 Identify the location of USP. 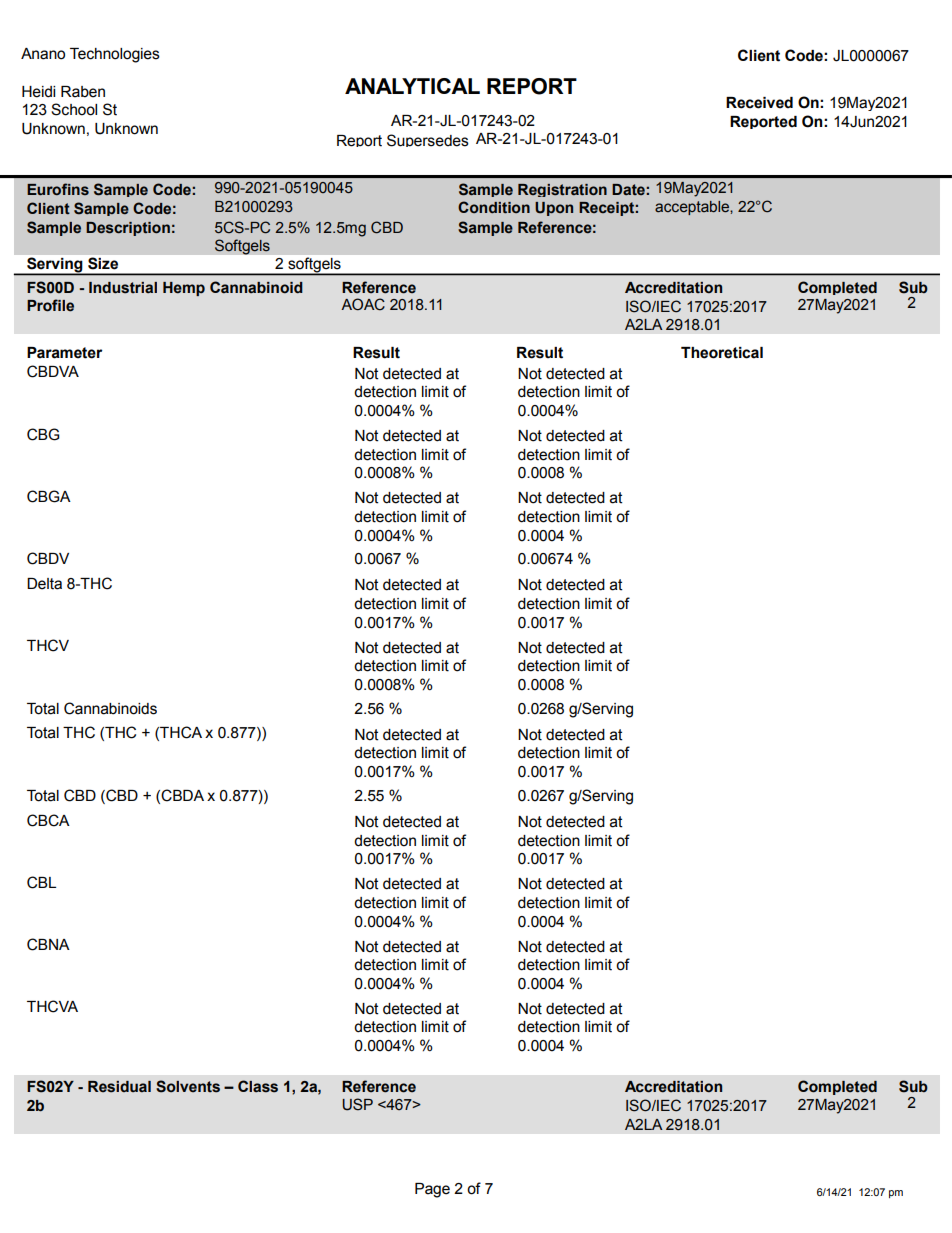
(357, 1104).
